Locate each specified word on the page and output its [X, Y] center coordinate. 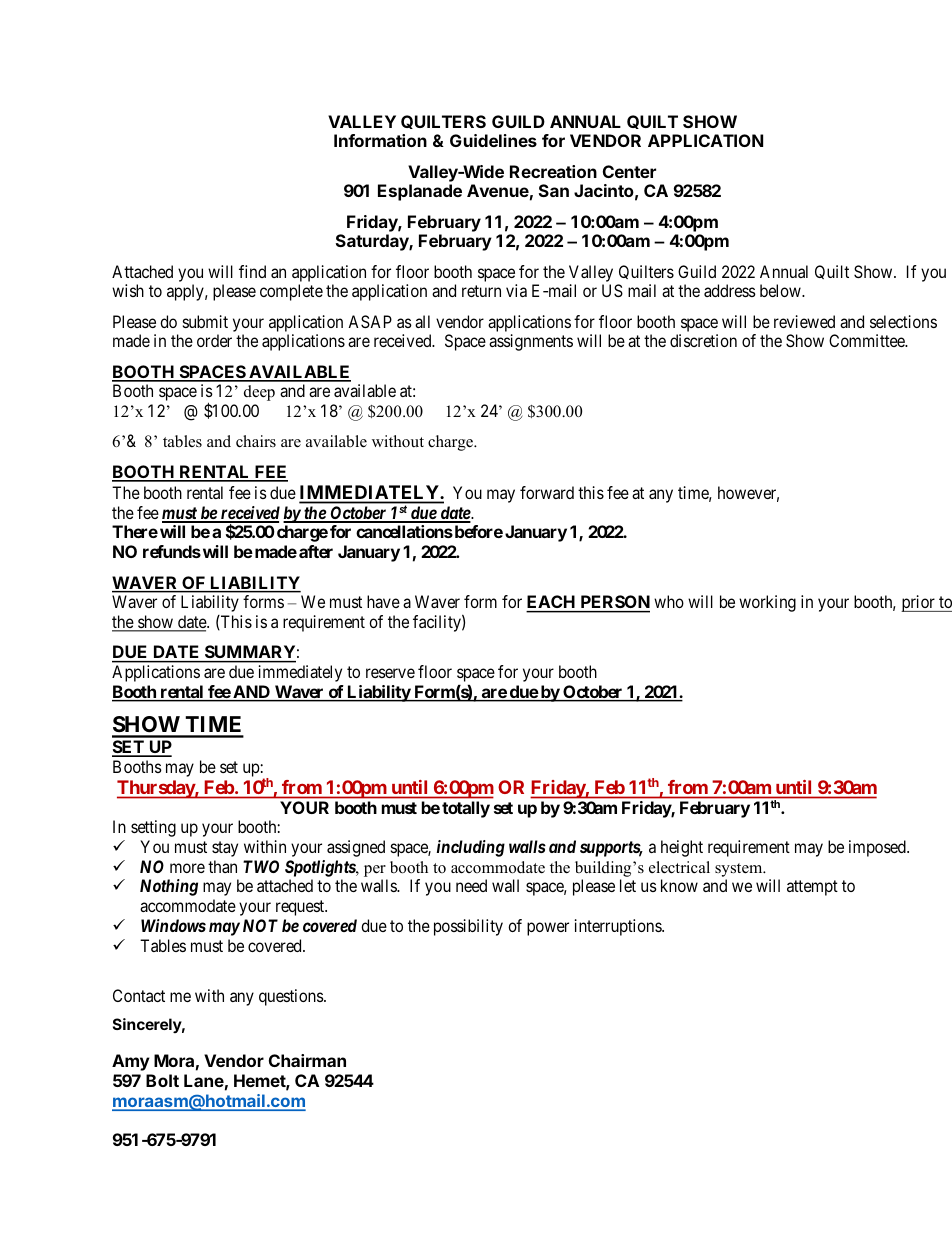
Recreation [553, 171]
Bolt [162, 1080]
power [548, 929]
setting [153, 828]
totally [466, 809]
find [252, 271]
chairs [256, 441]
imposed [878, 848]
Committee [868, 340]
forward [547, 492]
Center [629, 171]
